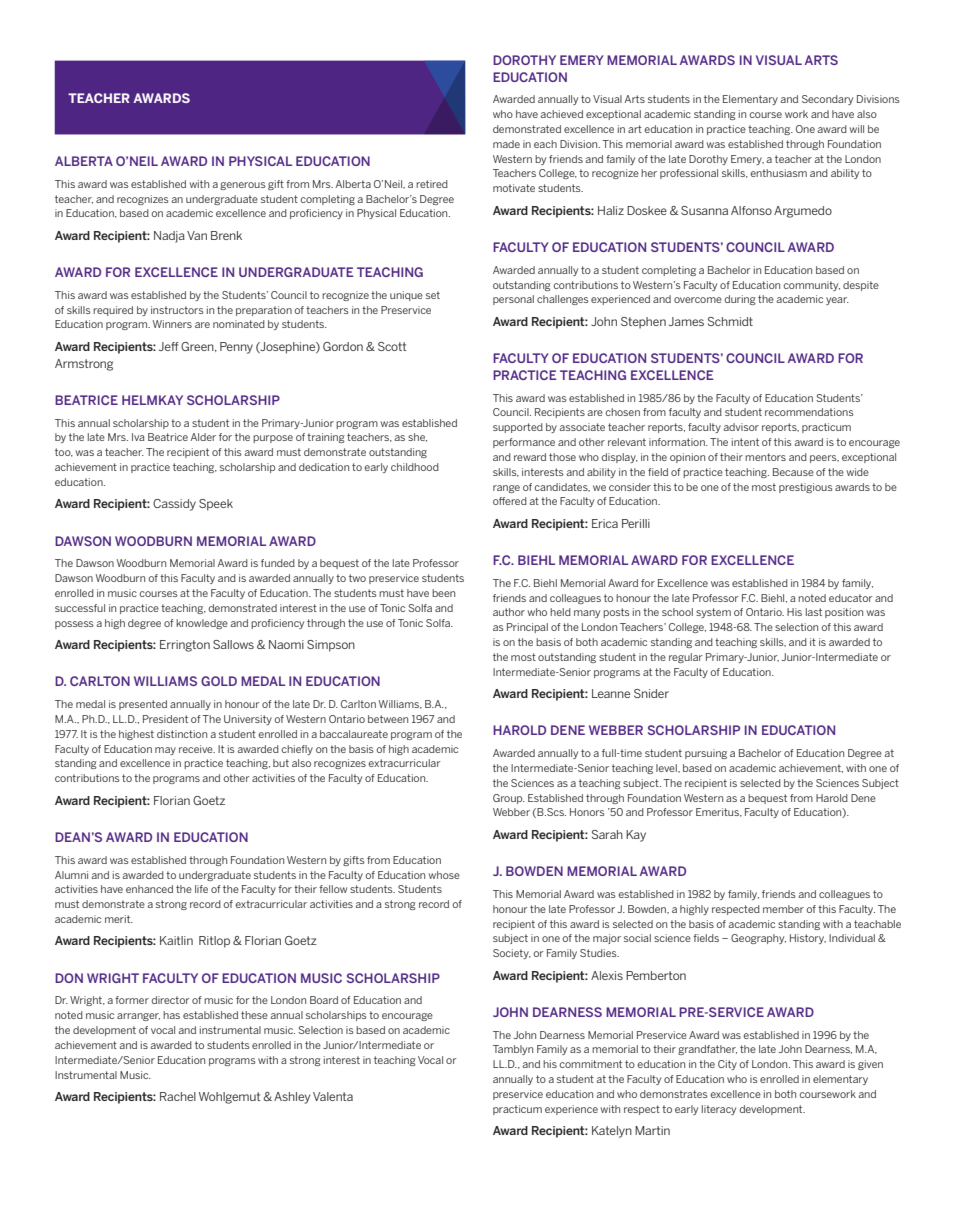 This document has height=1232, width=958. Describe the element at coordinates (149, 889) in the document. I see `enhanced` at that location.
